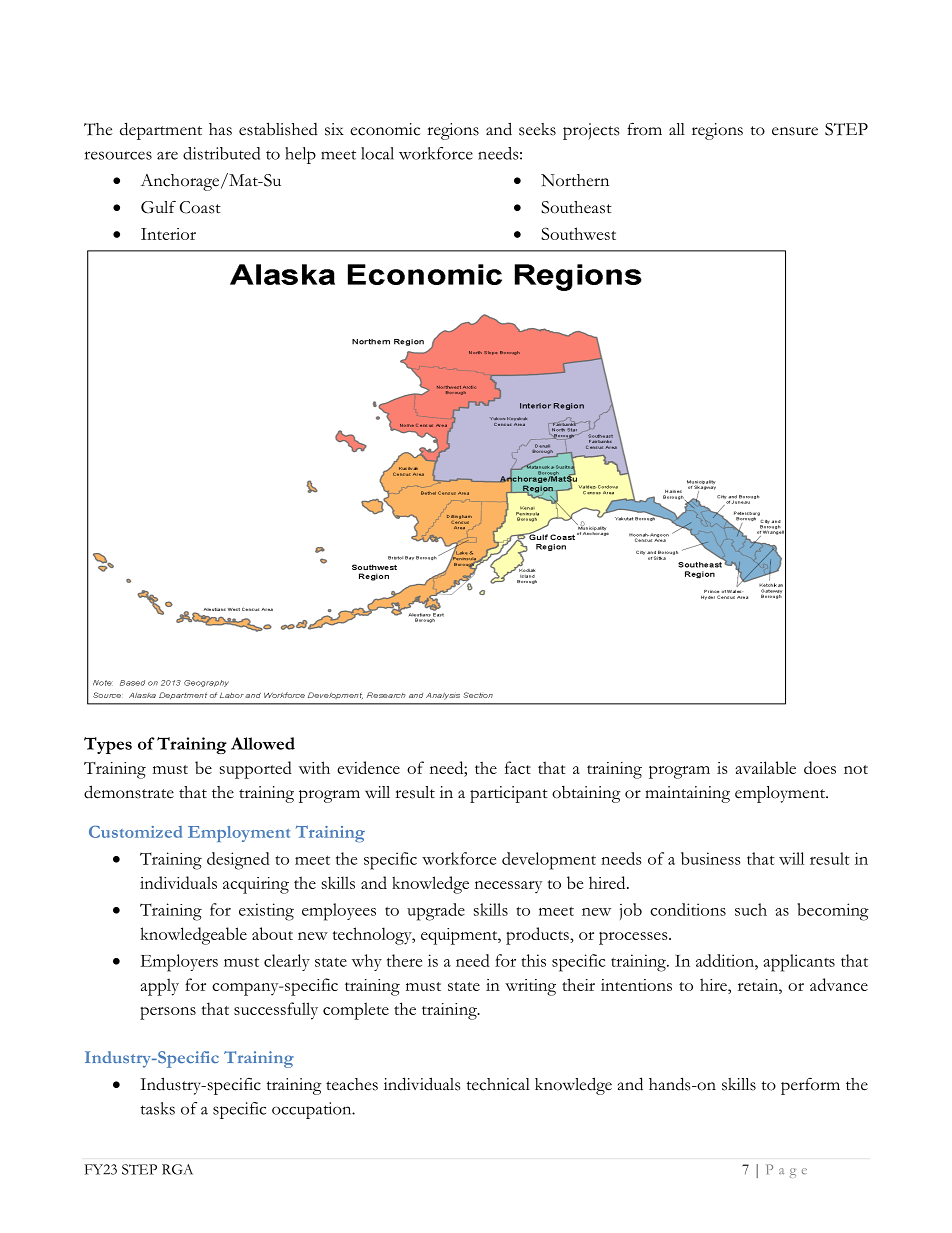  I want to click on Interior, so click(168, 234).
